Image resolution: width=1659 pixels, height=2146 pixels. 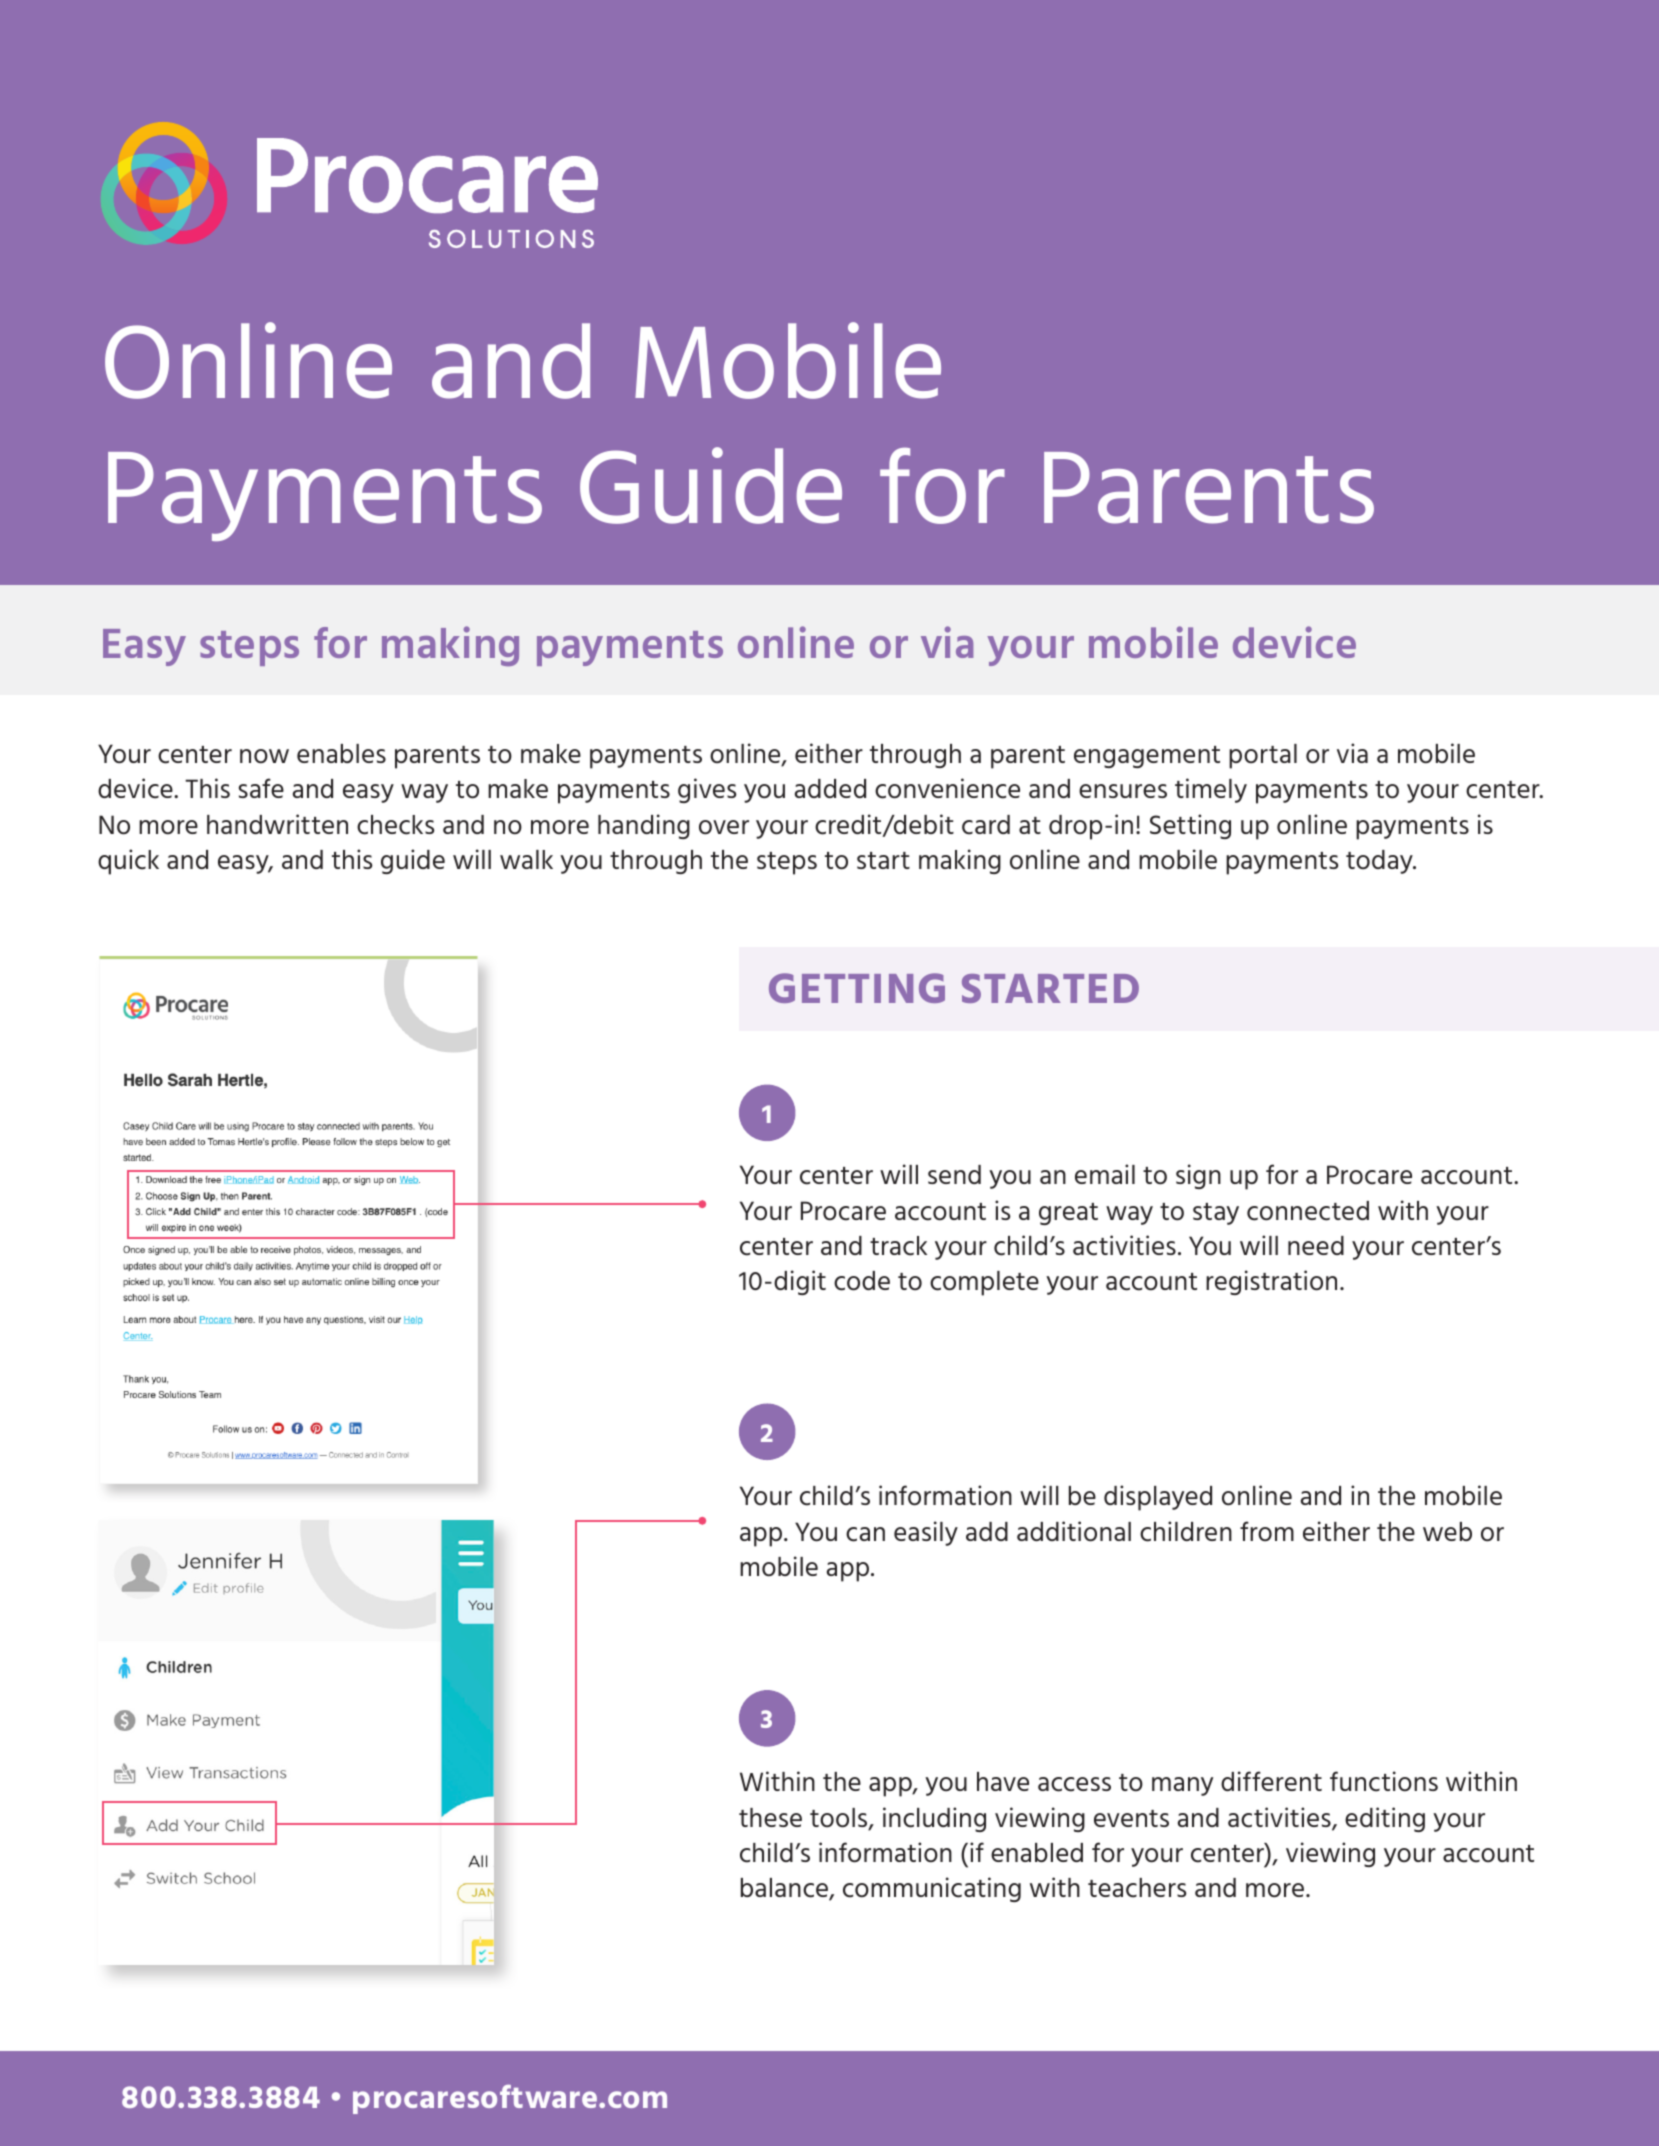 What do you see at coordinates (785, 1889) in the image?
I see `balance` at bounding box center [785, 1889].
